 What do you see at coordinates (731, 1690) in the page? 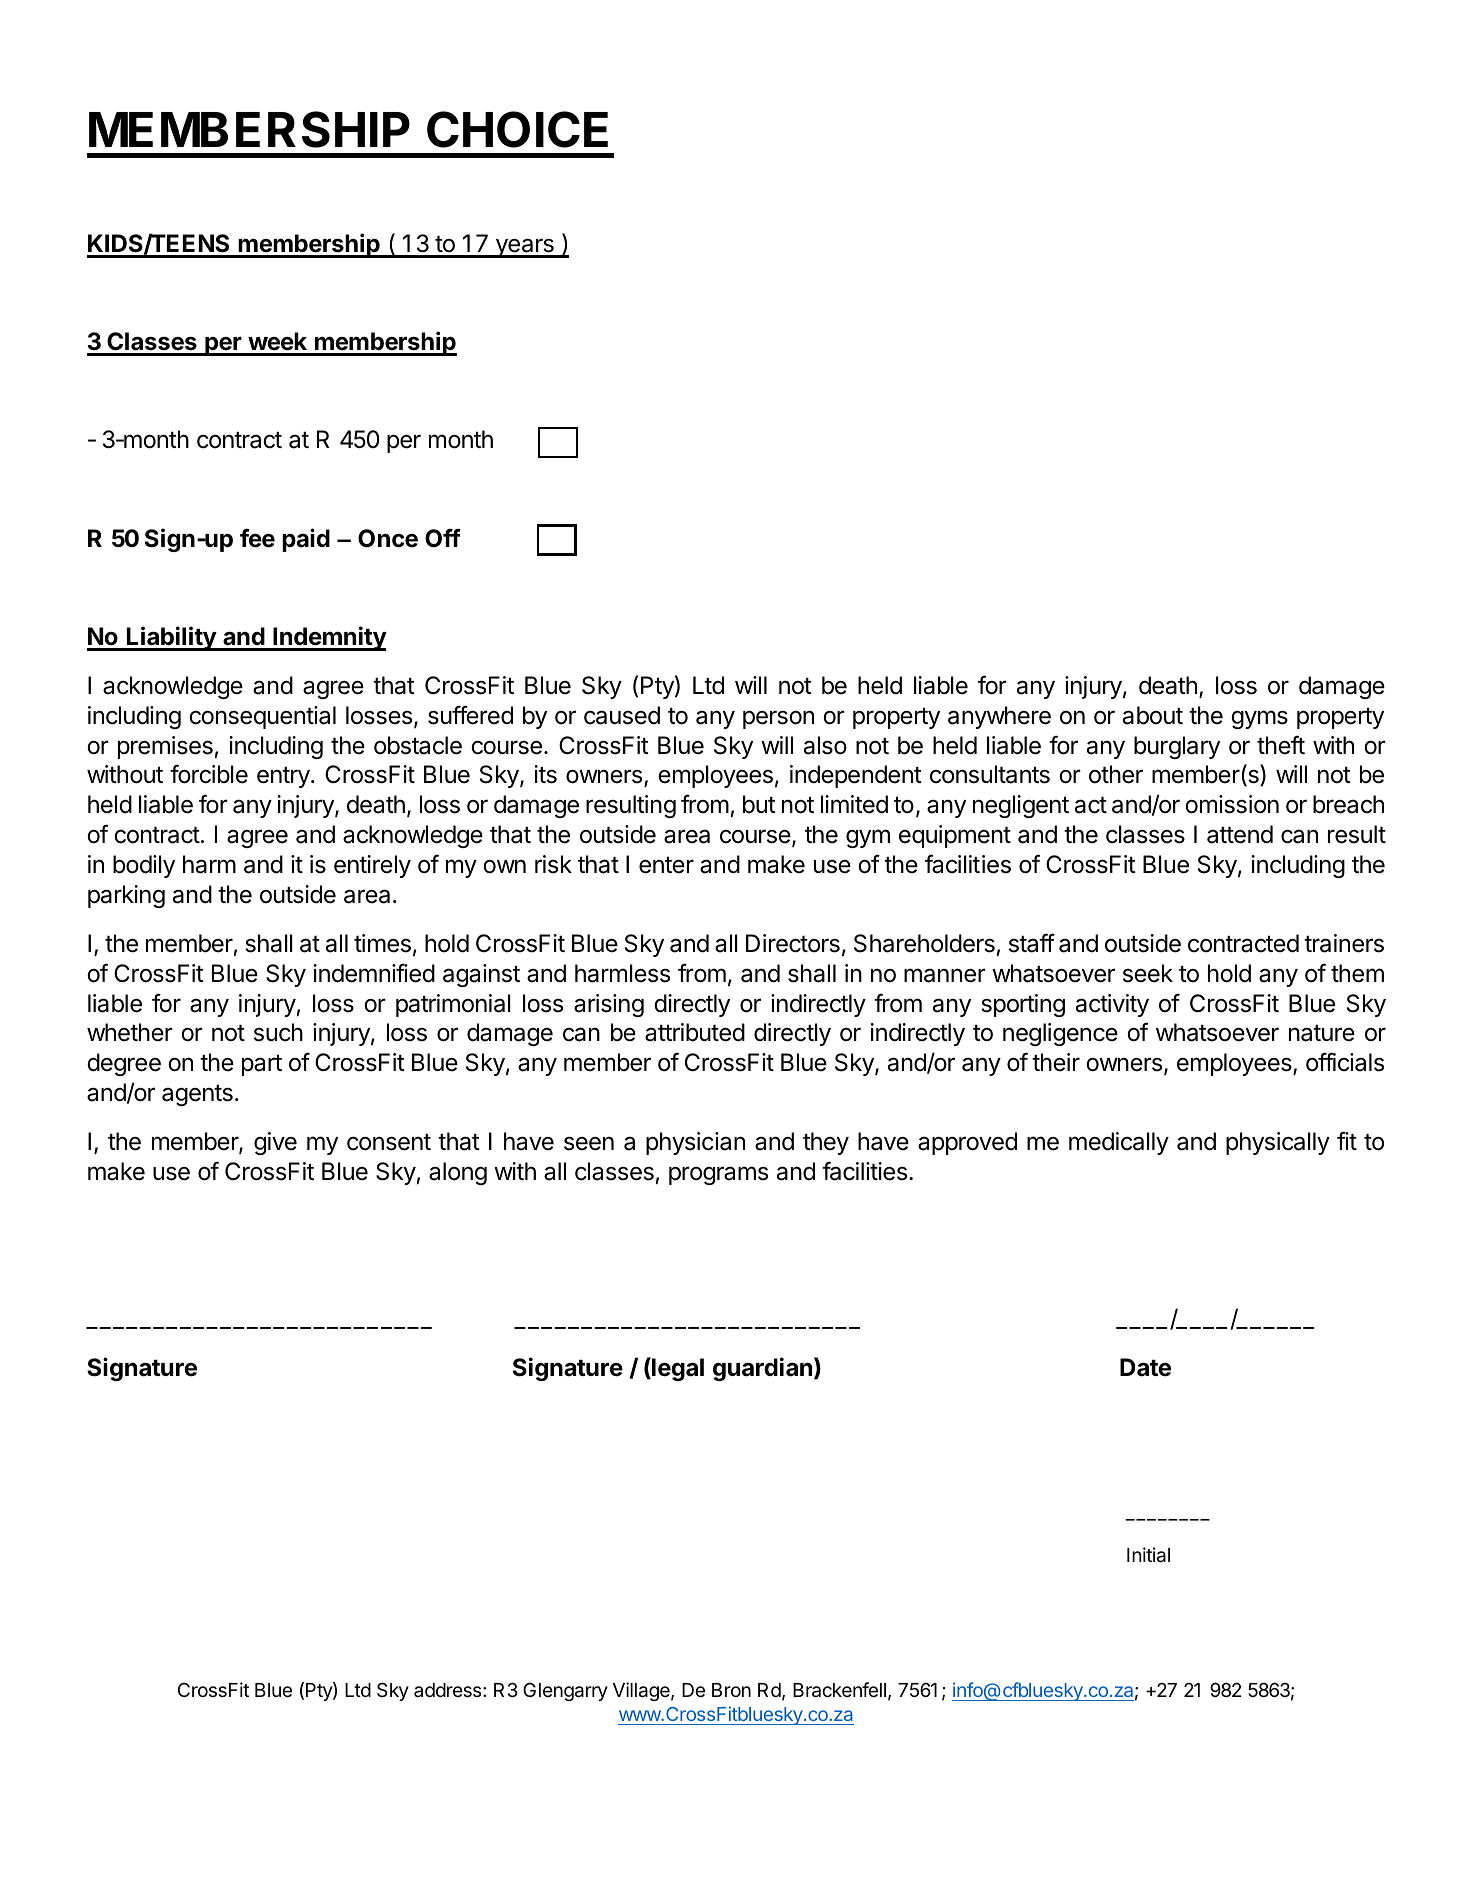
I see `Bron` at bounding box center [731, 1690].
